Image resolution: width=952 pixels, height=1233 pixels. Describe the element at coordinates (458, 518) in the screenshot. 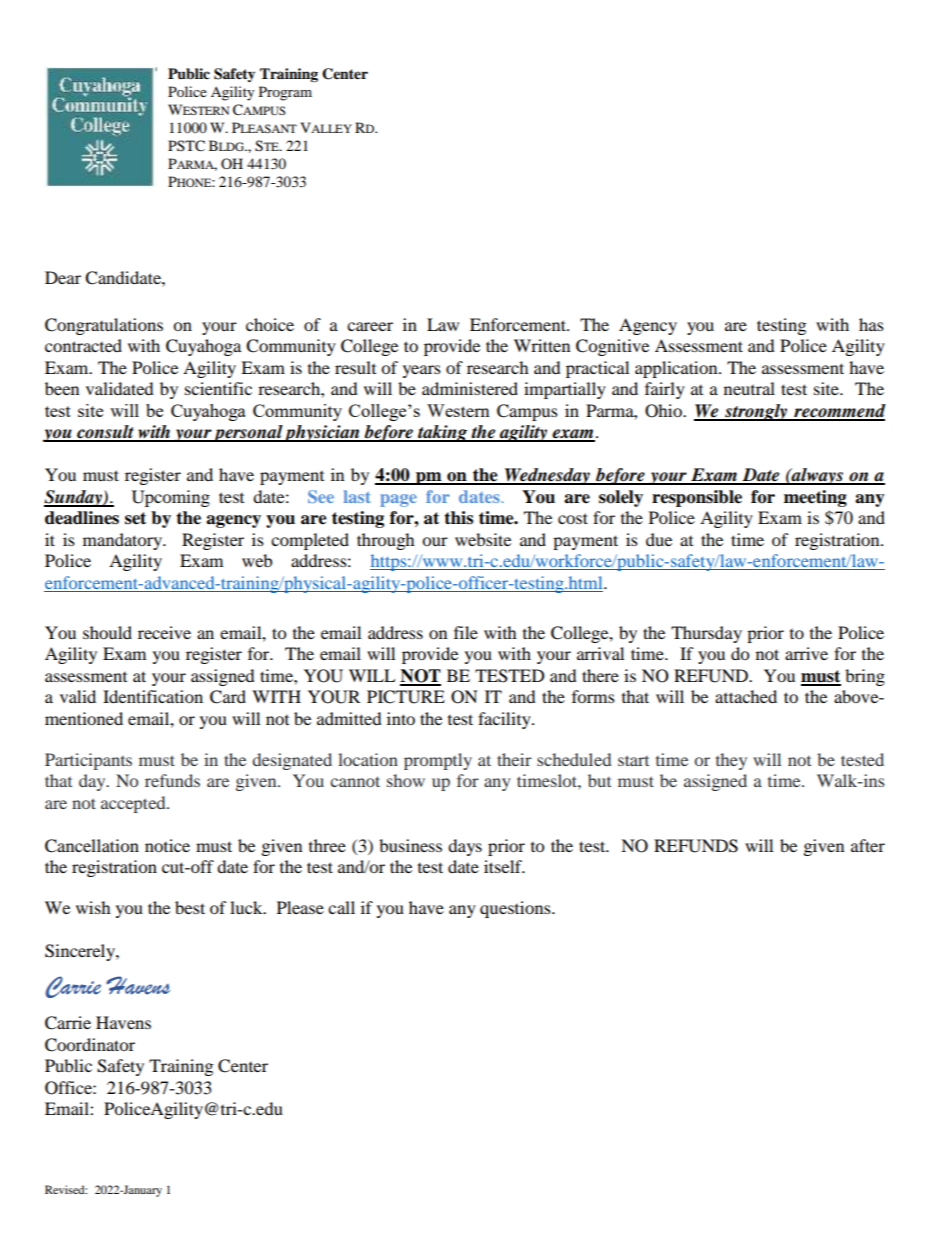

I see `this` at that location.
